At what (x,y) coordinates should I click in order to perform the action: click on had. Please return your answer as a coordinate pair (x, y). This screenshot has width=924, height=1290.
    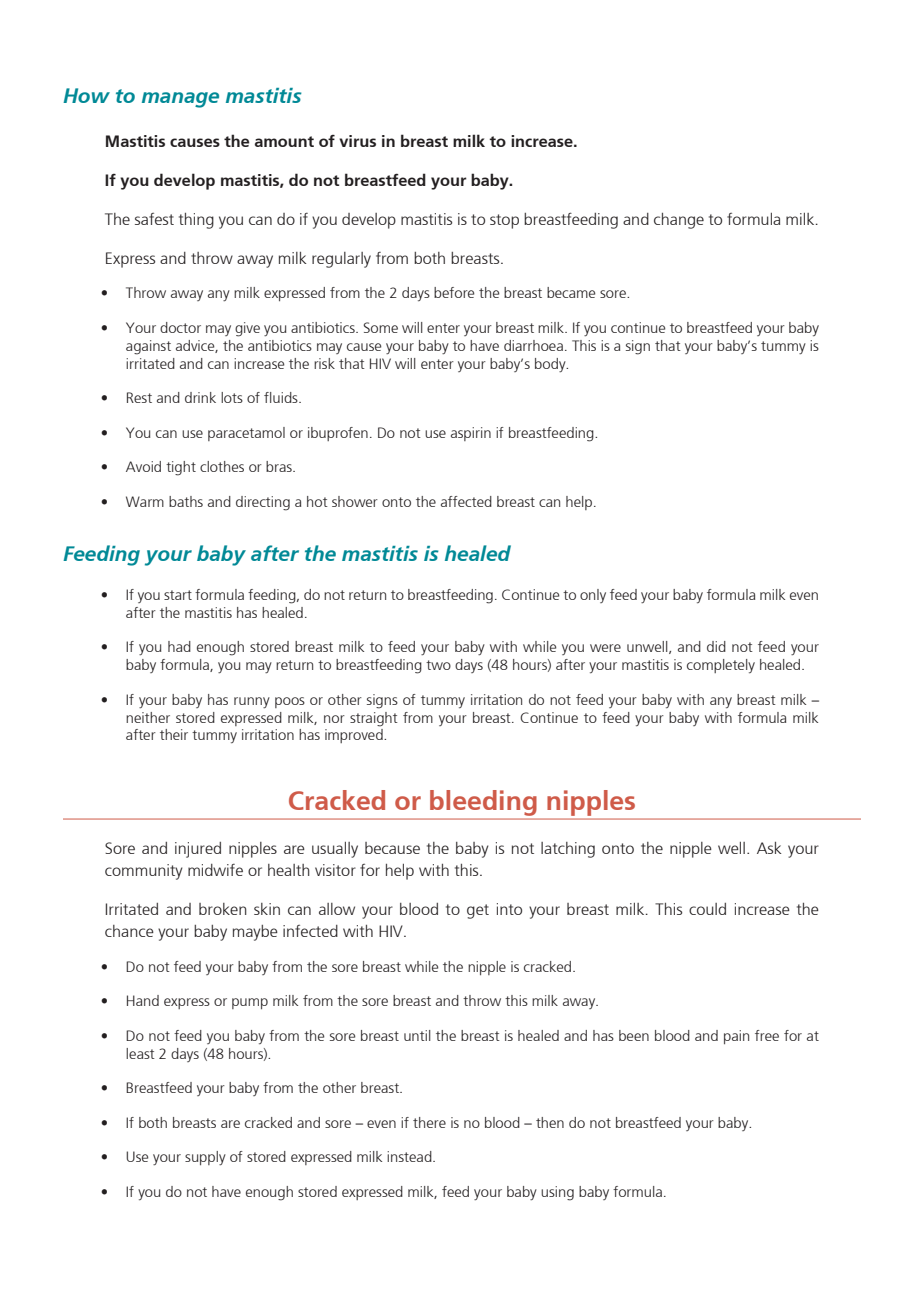
    Looking at the image, I should click on (179, 646).
